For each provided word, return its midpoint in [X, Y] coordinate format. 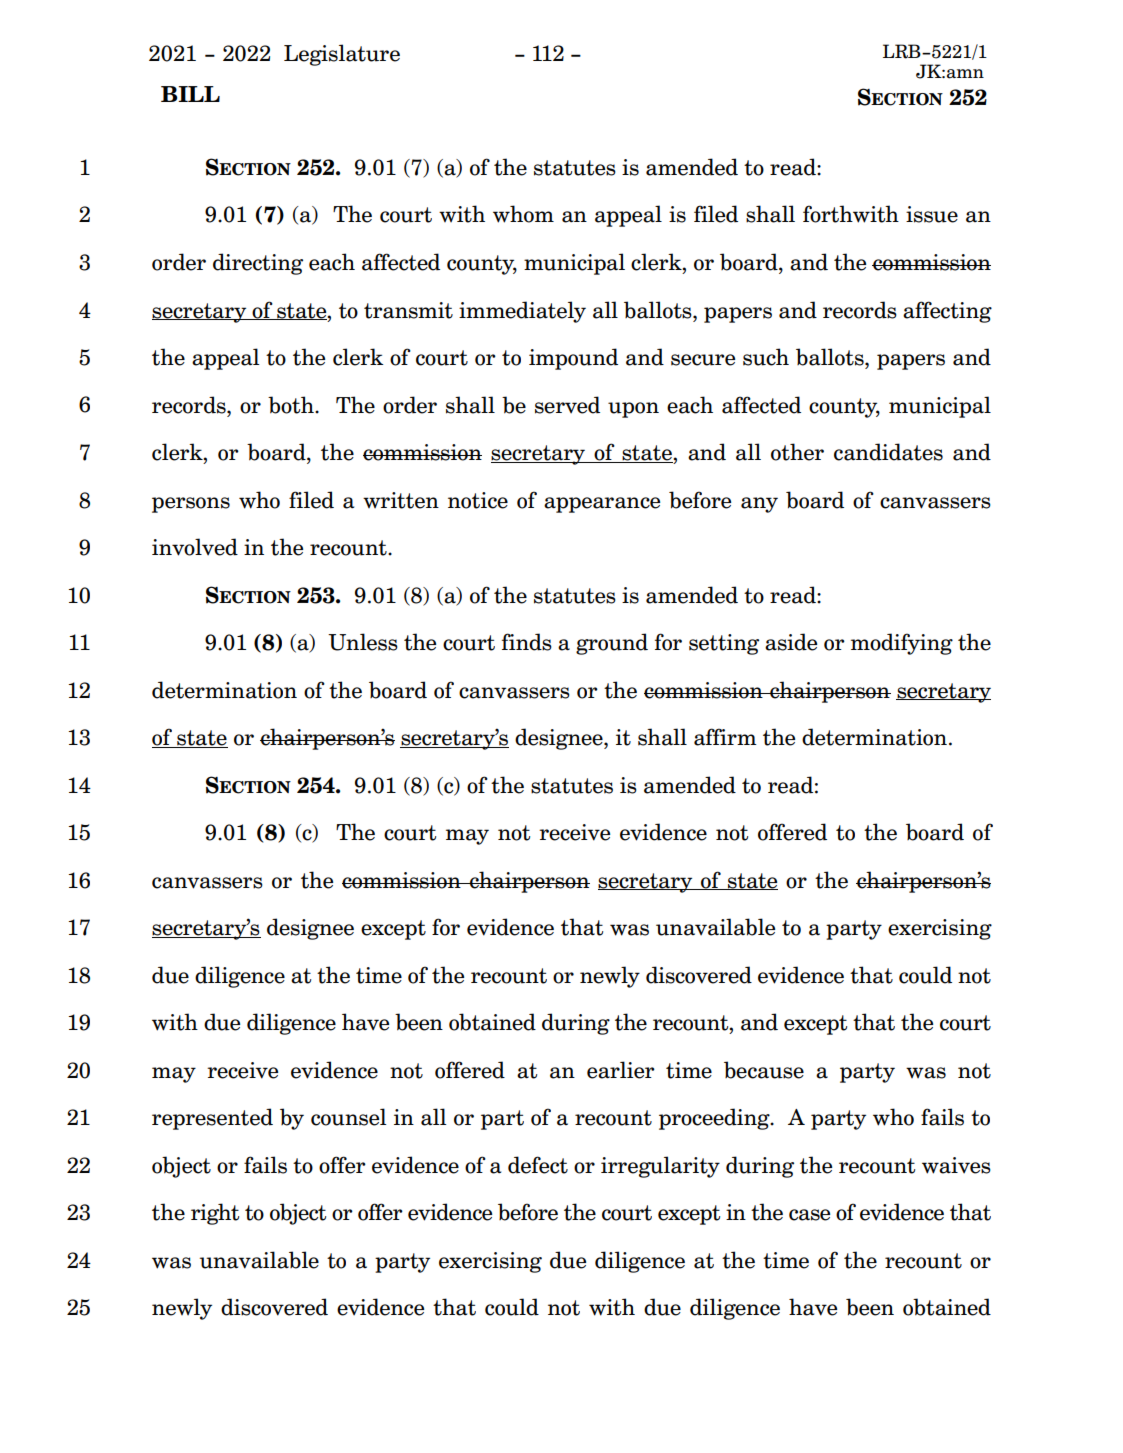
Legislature [342, 55]
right [215, 1214]
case [809, 1215]
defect [538, 1165]
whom [523, 214]
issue [932, 214]
